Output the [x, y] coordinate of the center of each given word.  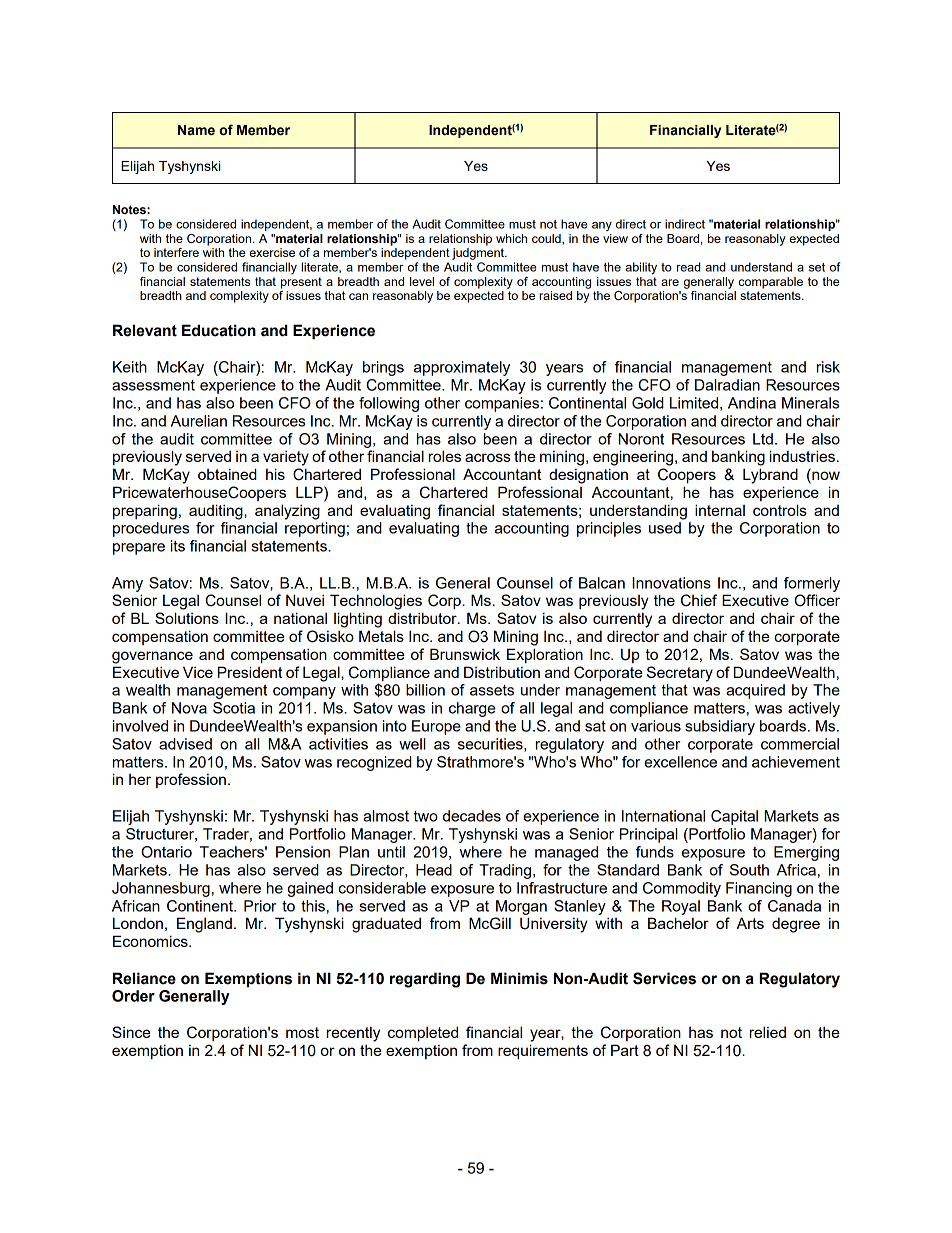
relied [768, 1032]
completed [423, 1033]
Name [196, 130]
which [511, 238]
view [615, 238]
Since [131, 1032]
